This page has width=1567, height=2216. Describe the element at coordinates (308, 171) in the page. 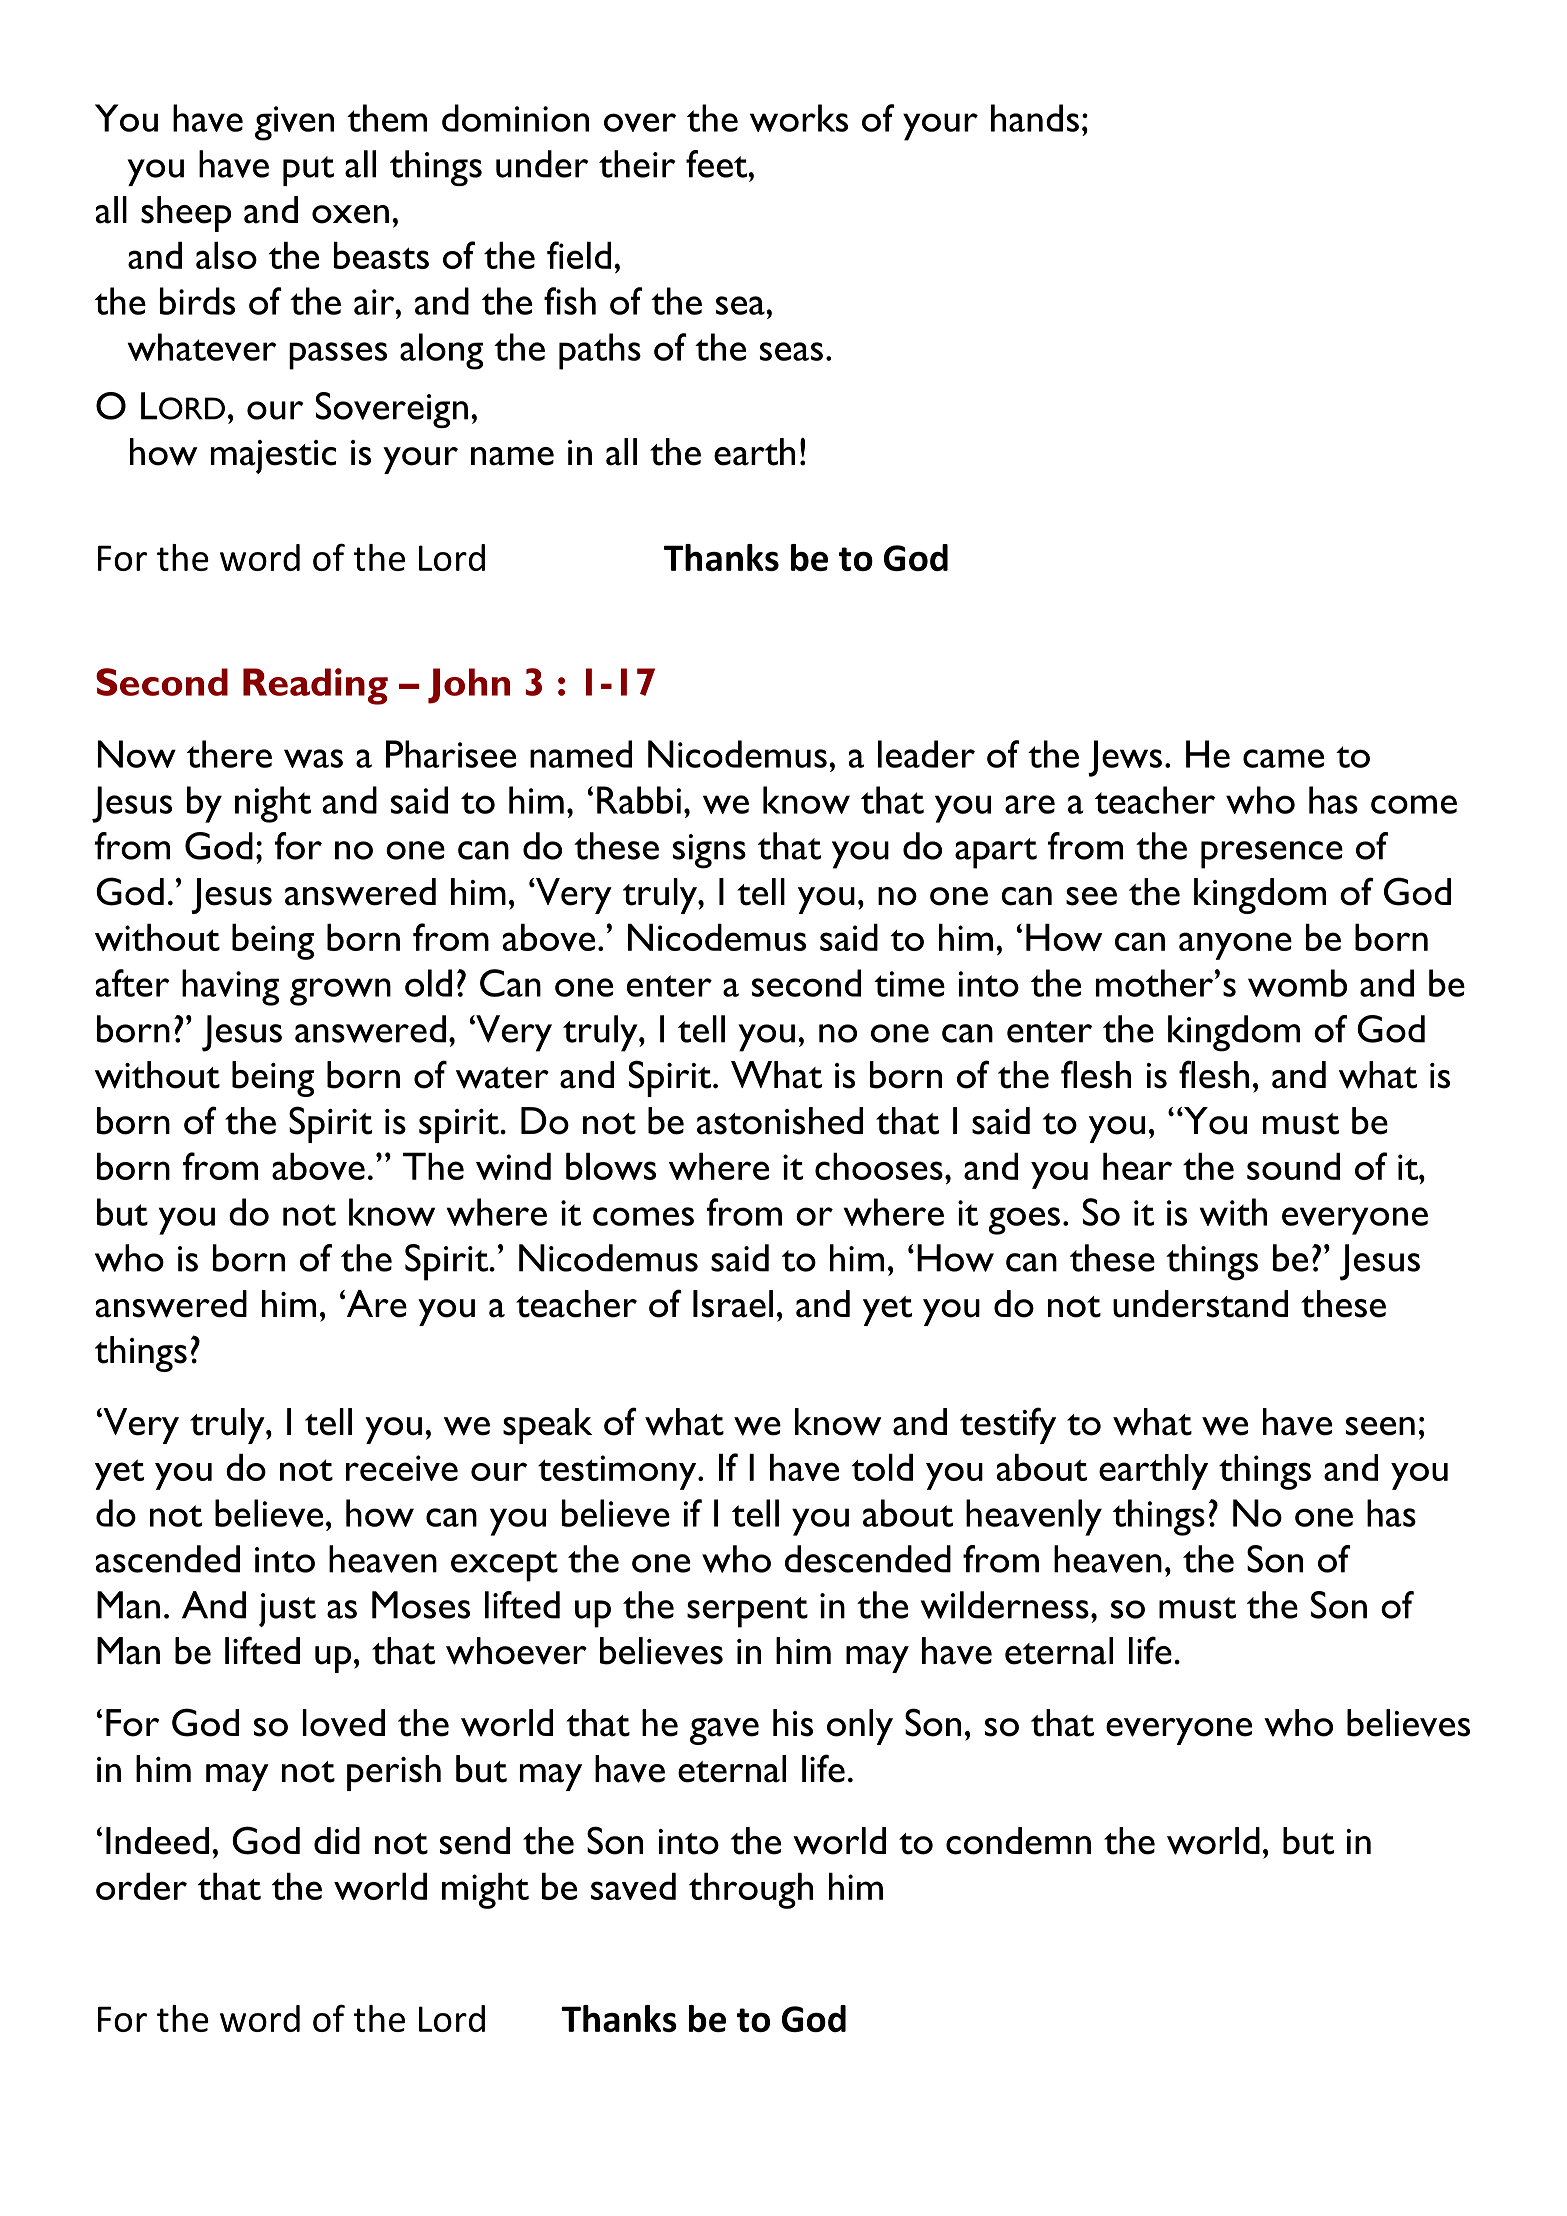

I see `put` at that location.
